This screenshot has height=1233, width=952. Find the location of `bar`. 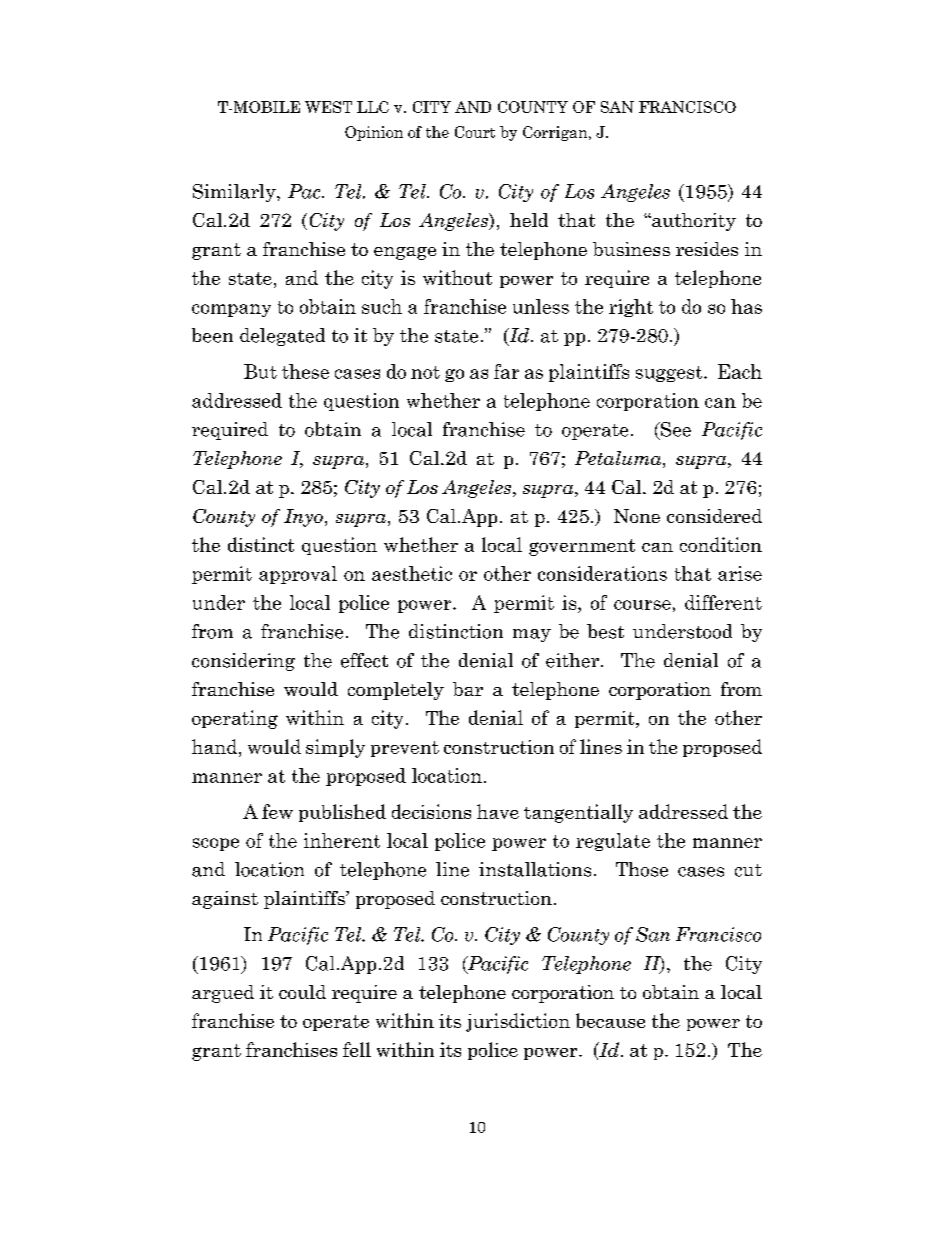

bar is located at coordinates (468, 689).
